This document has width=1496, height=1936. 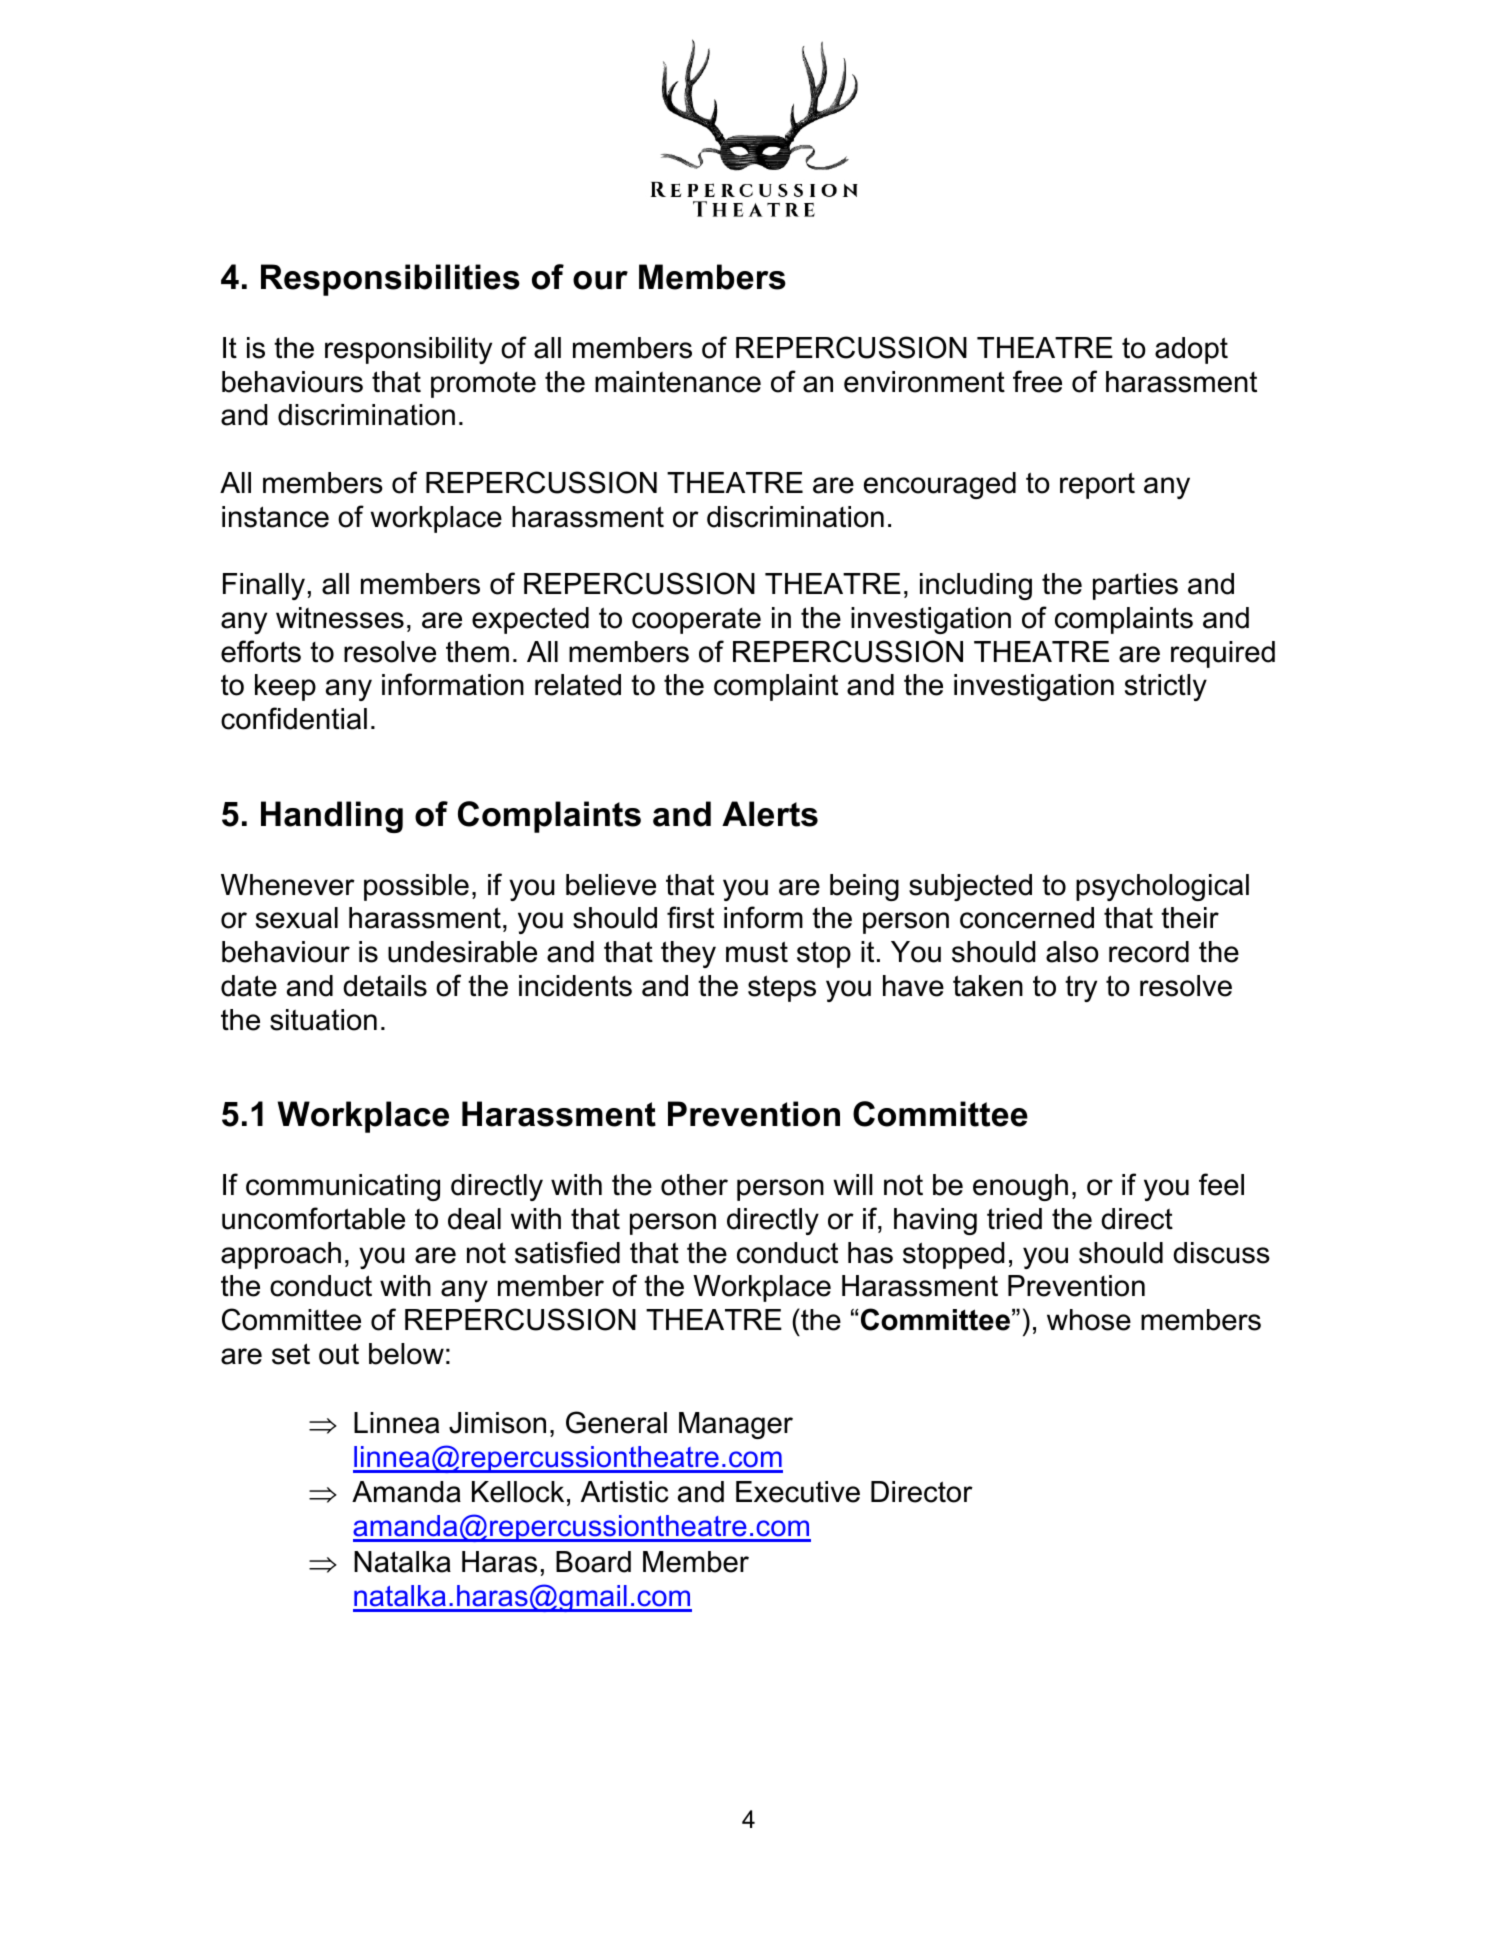 What do you see at coordinates (1014, 1219) in the document?
I see `tried` at bounding box center [1014, 1219].
